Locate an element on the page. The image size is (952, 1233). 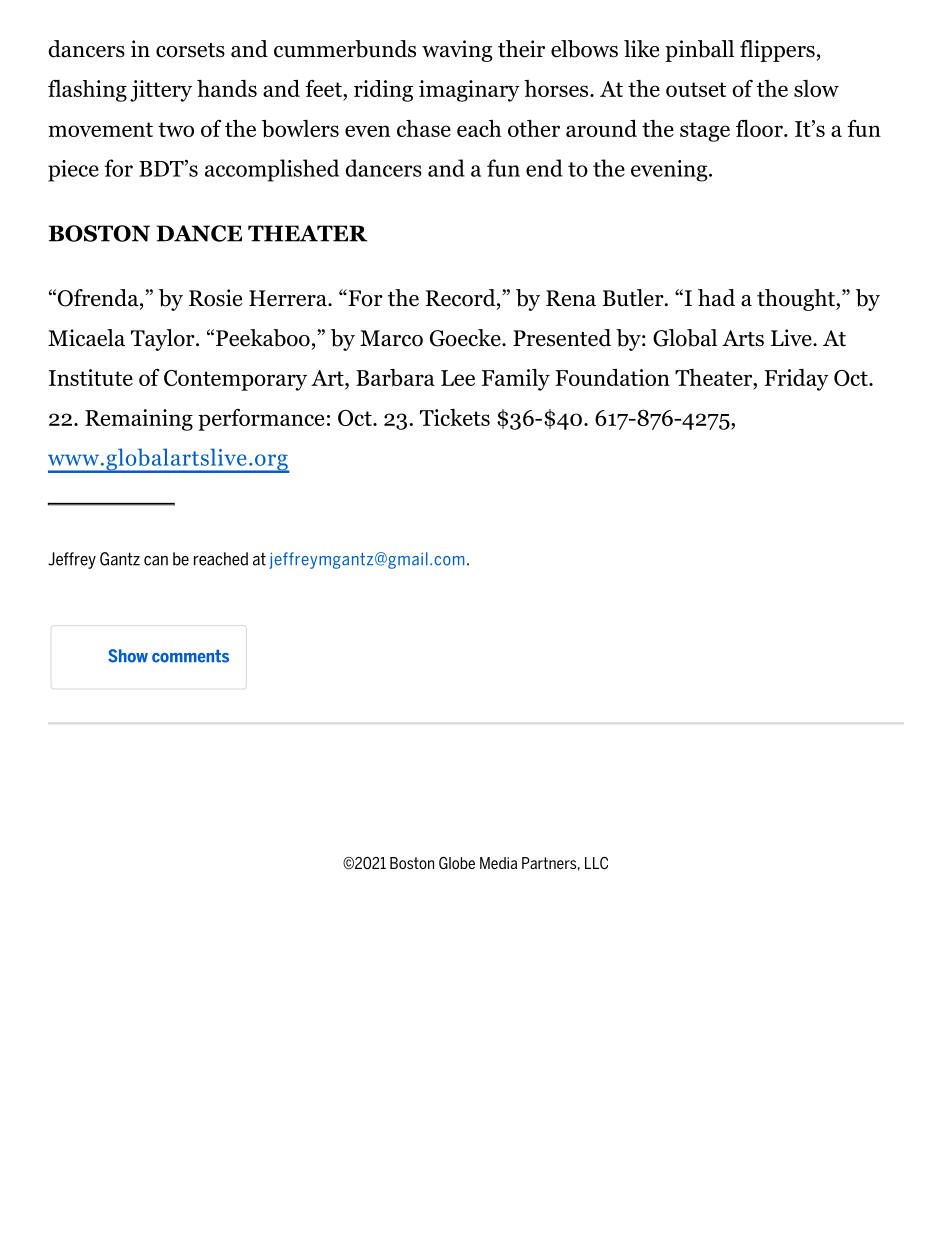
Media is located at coordinates (498, 863).
